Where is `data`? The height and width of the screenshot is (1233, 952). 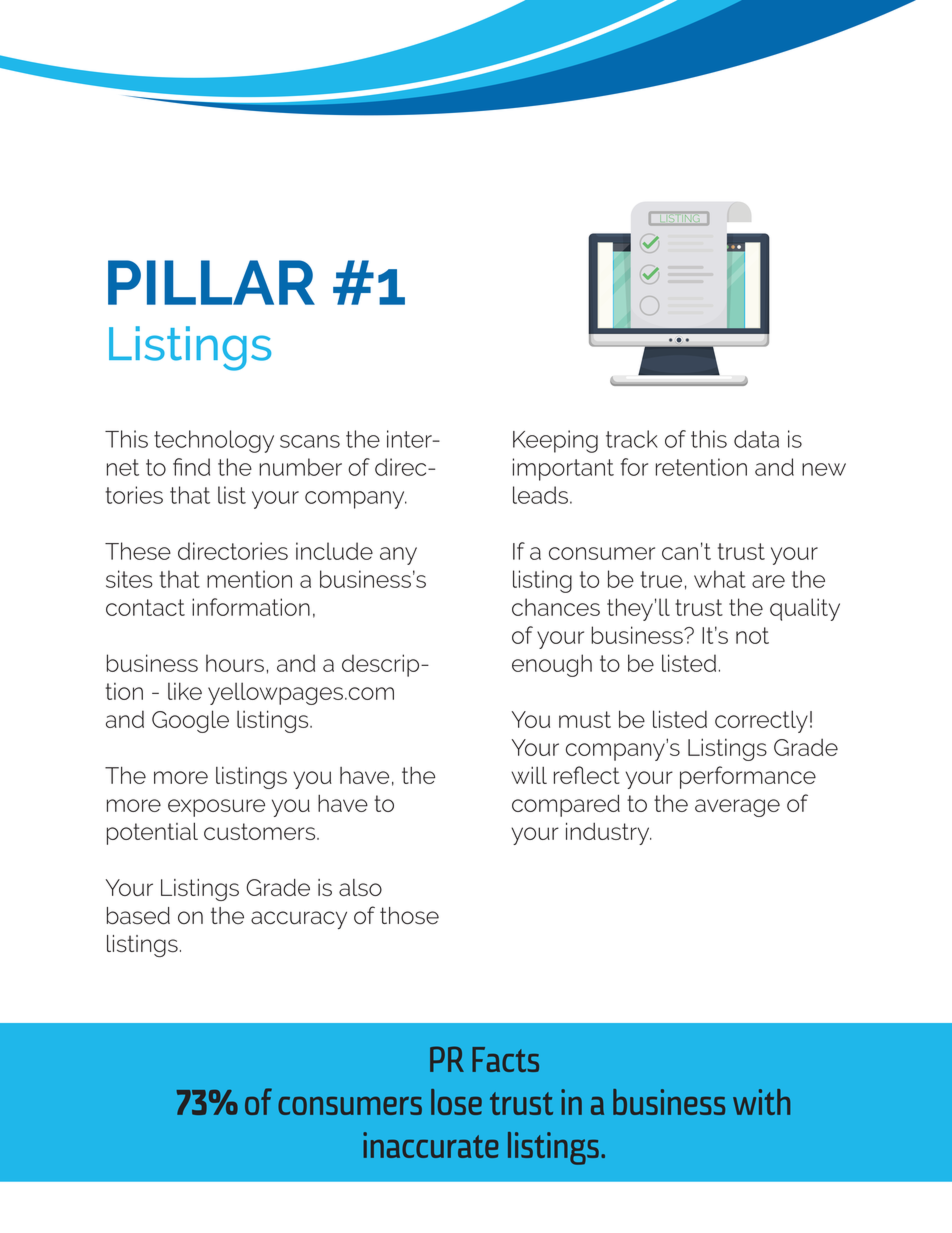 data is located at coordinates (756, 439).
